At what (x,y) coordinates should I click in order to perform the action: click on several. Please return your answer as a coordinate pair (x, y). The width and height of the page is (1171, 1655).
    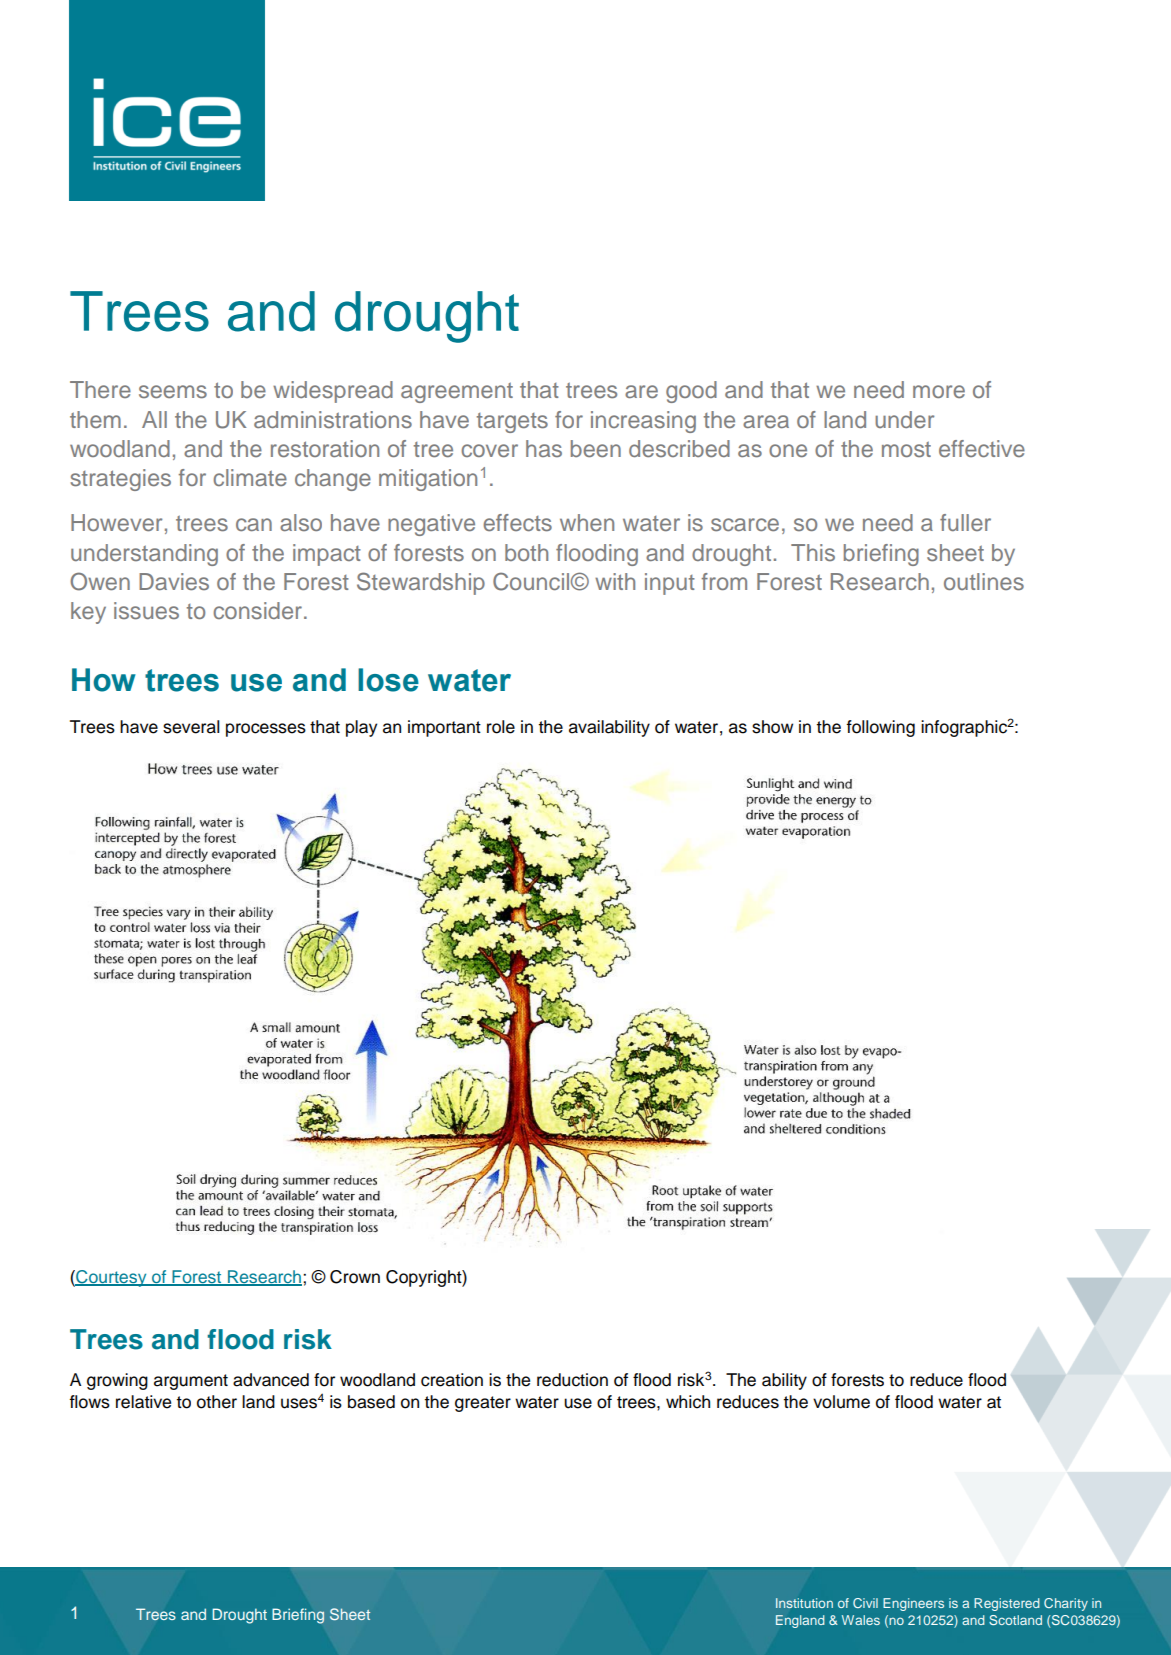
    Looking at the image, I should click on (191, 727).
